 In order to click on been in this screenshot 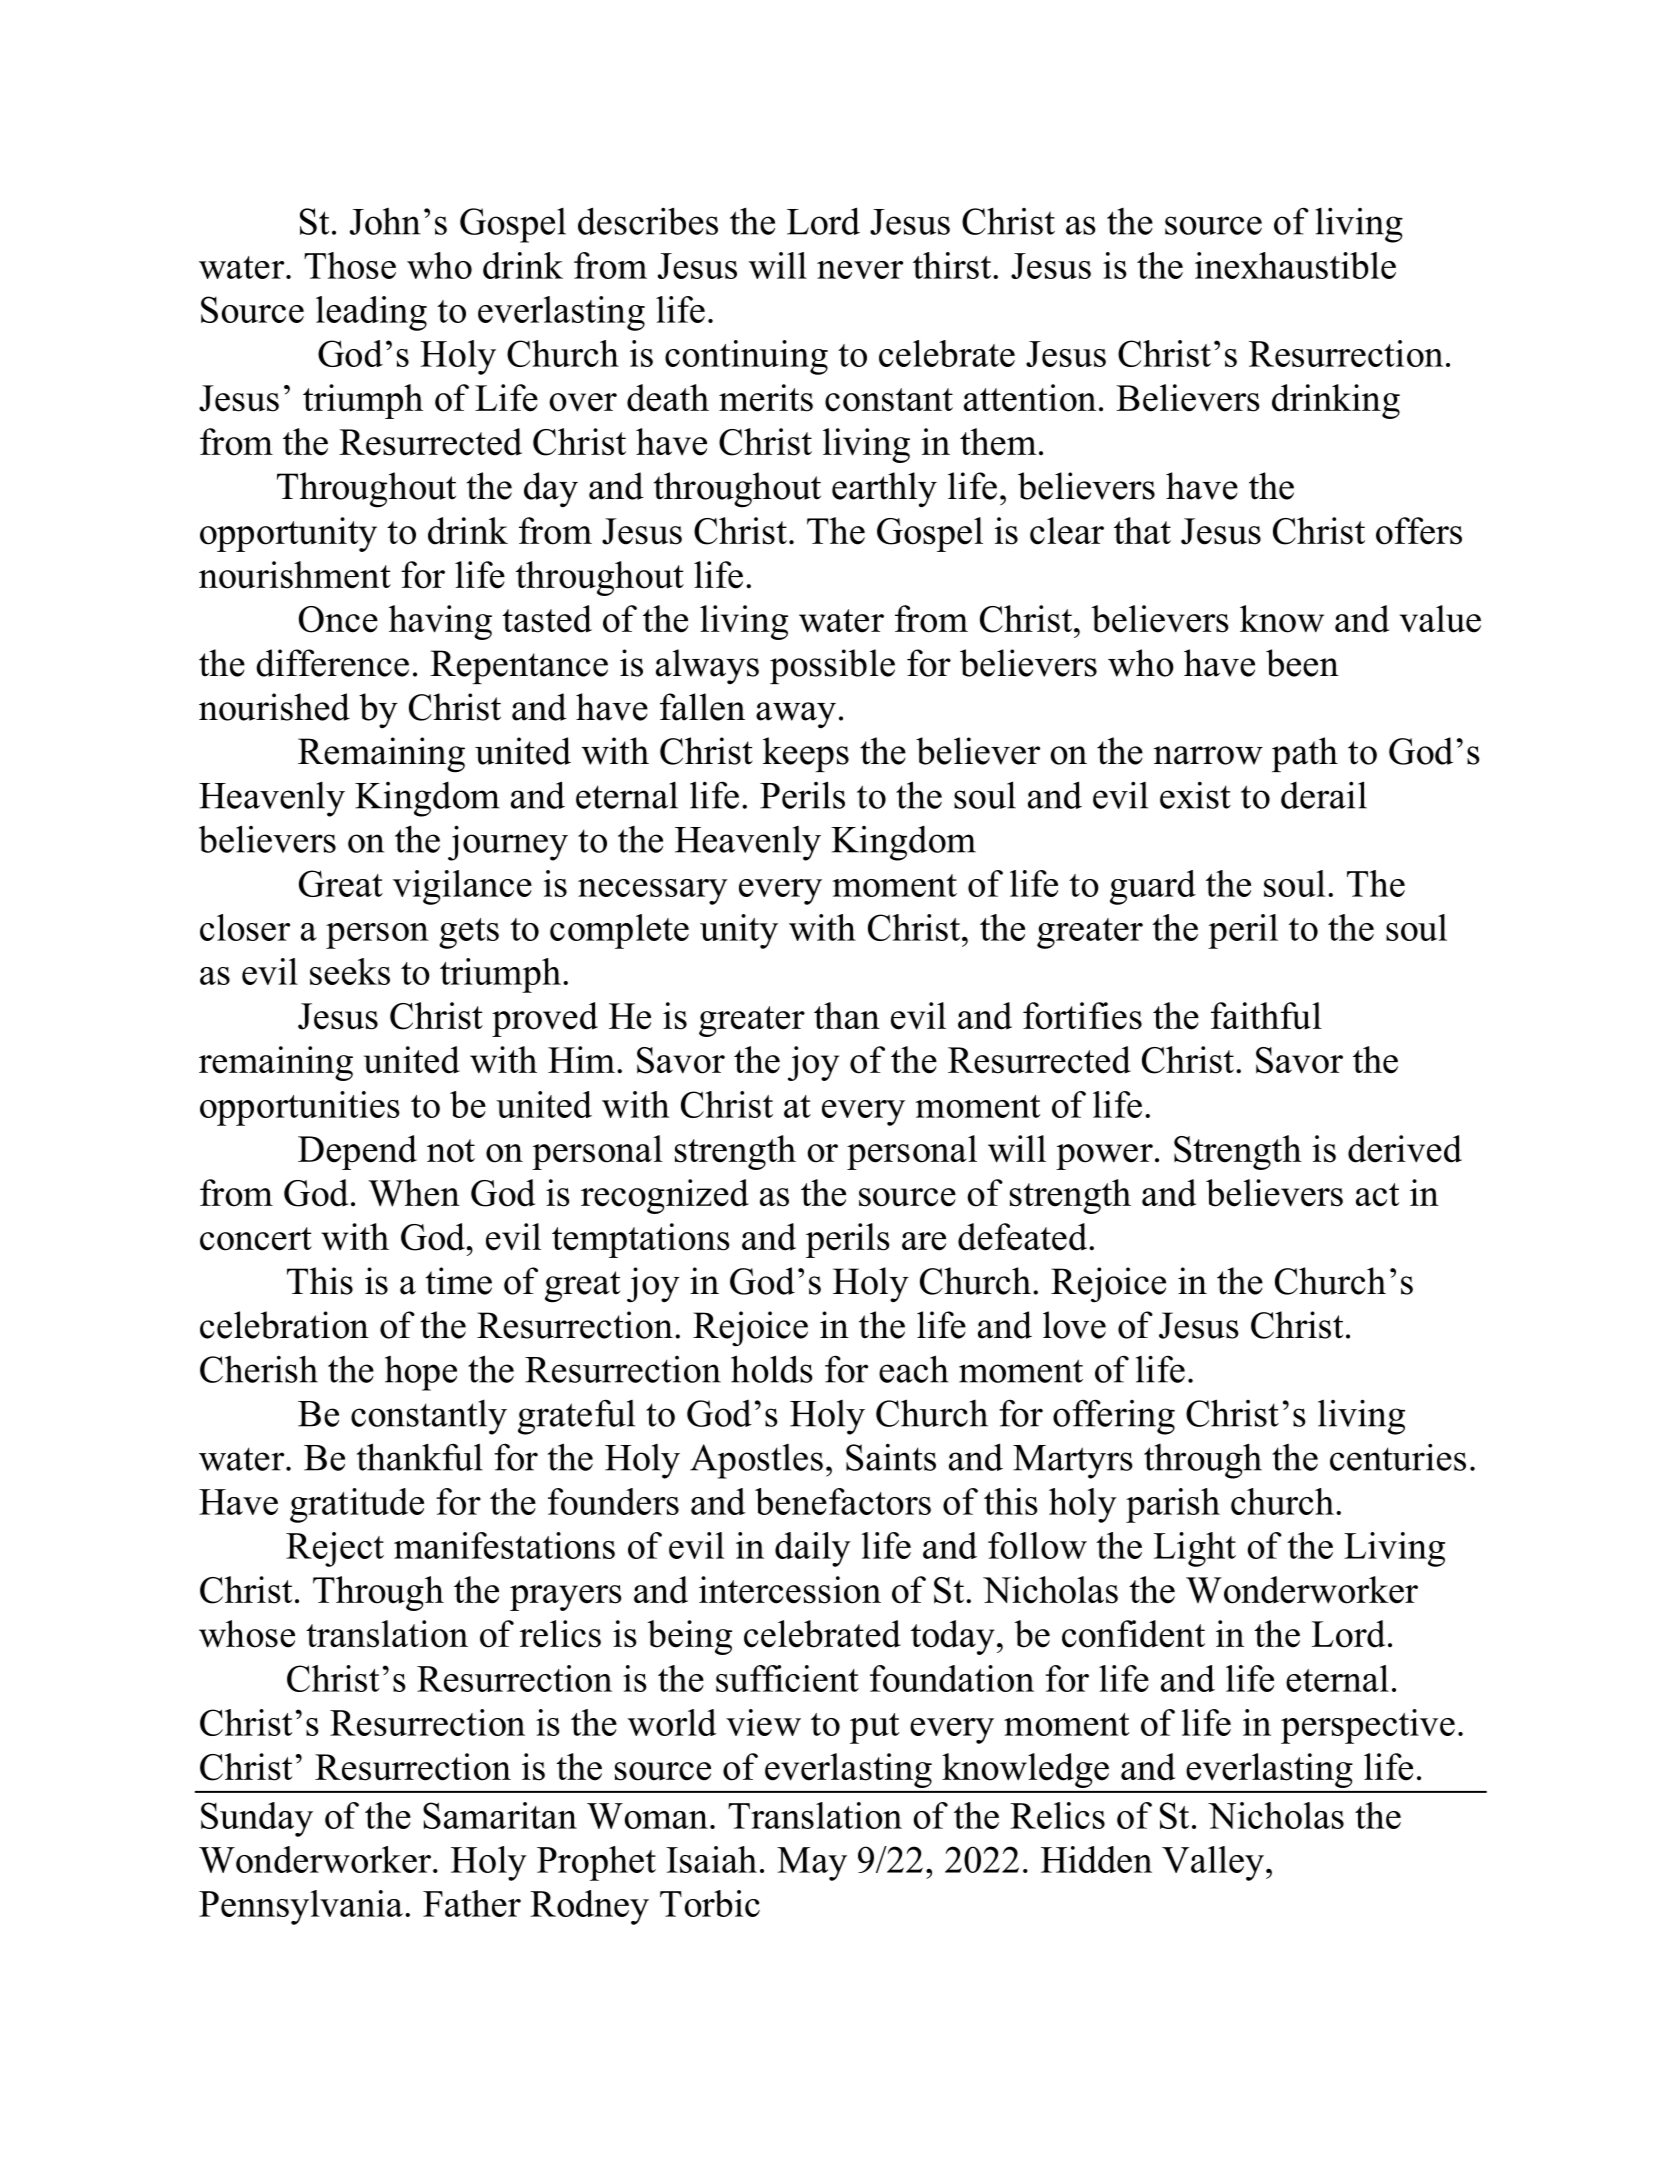, I will do `click(1302, 663)`.
